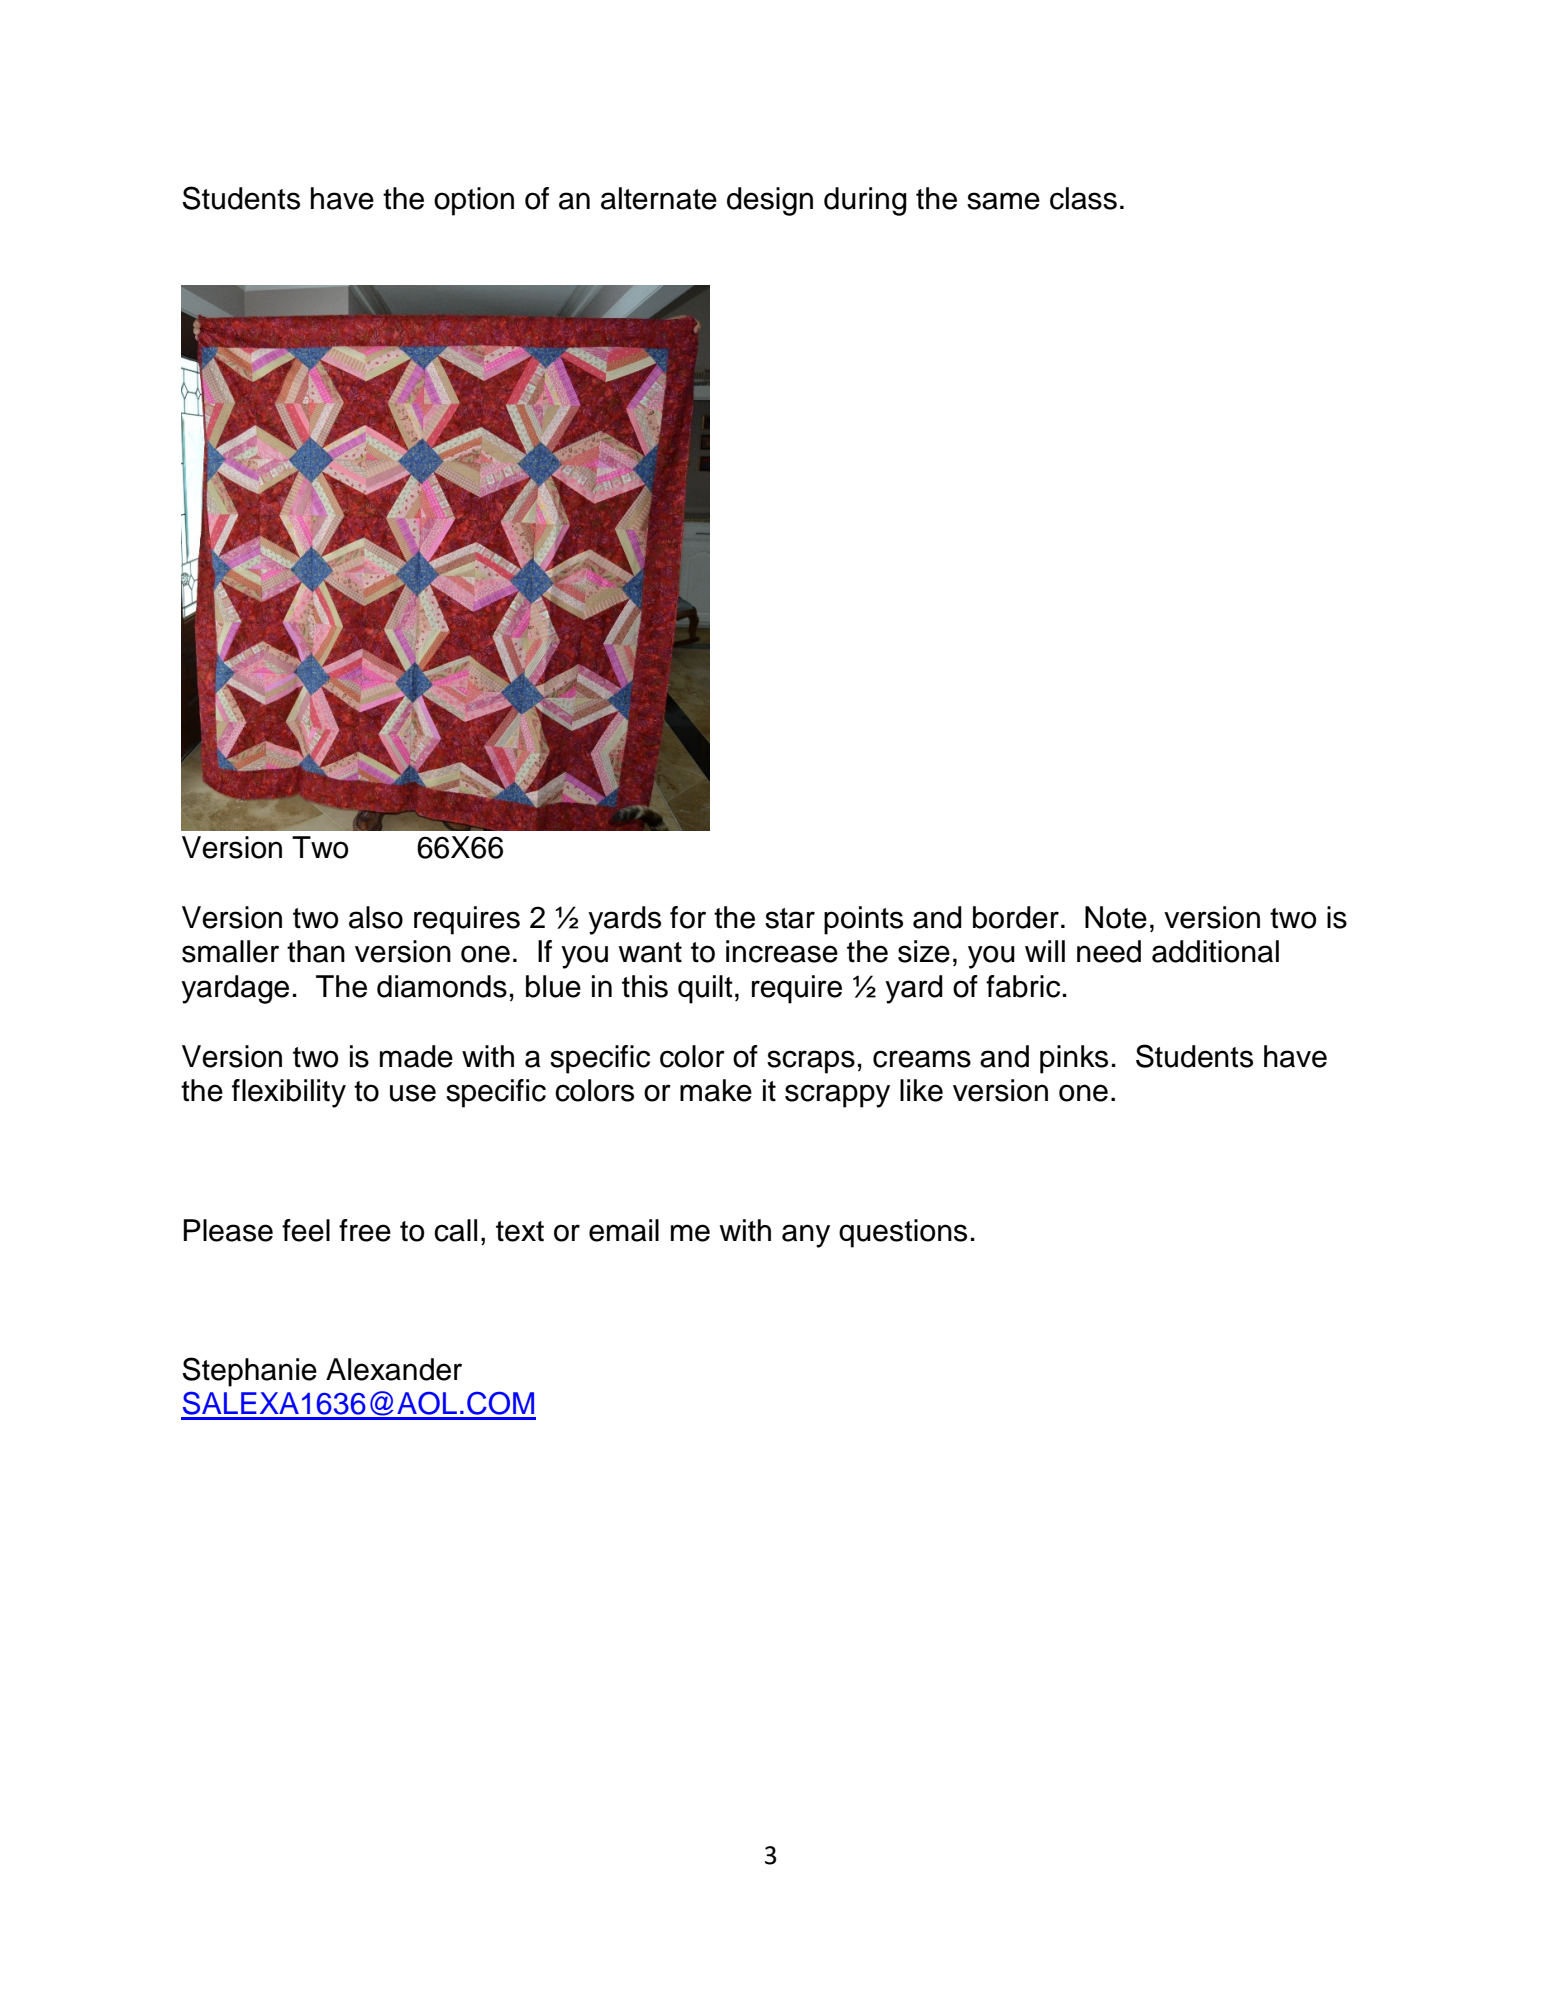 Image resolution: width=1542 pixels, height=1996 pixels. Describe the element at coordinates (1074, 1059) in the image. I see `pinks` at that location.
